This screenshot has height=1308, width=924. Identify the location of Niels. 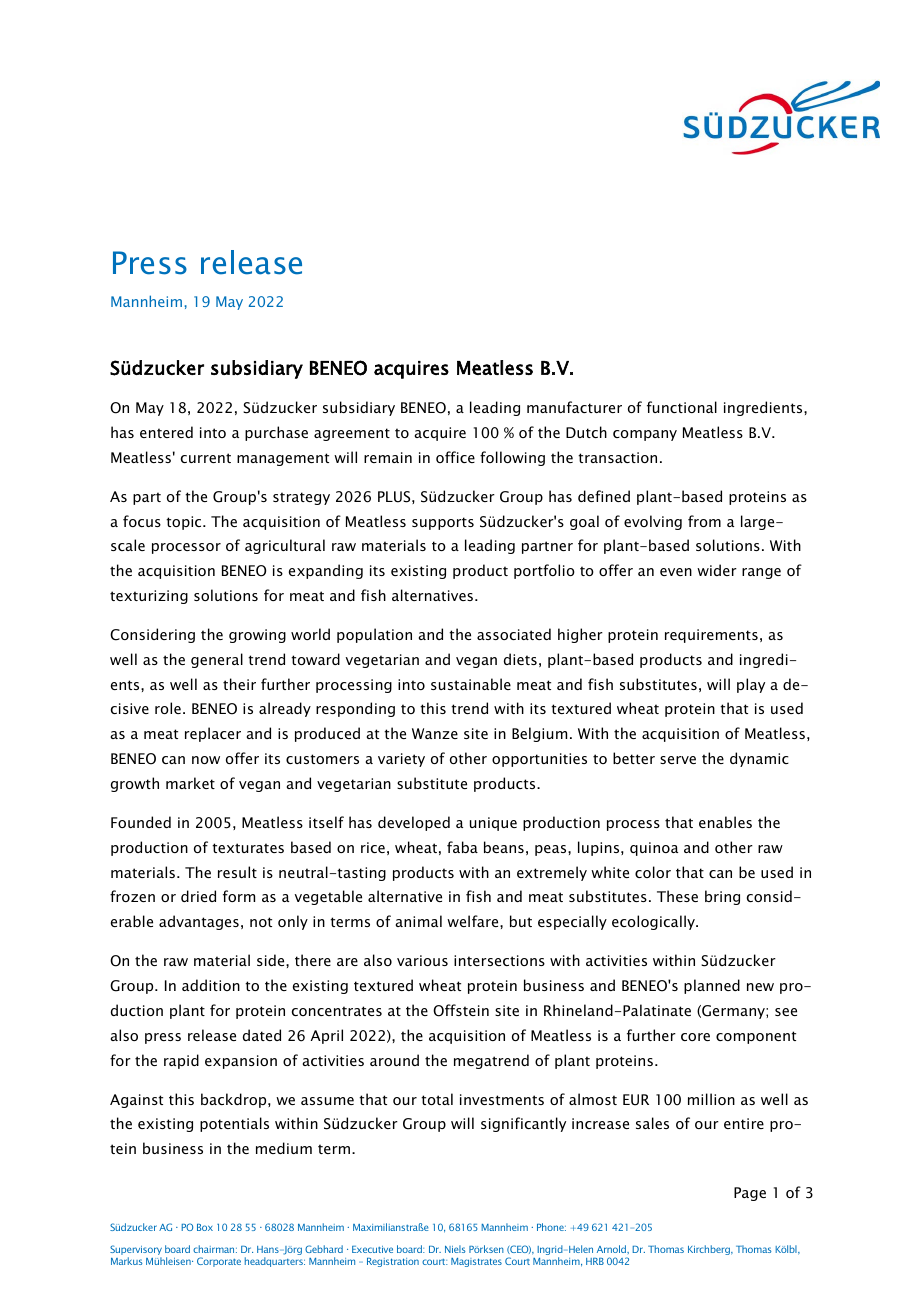
(455, 1249).
